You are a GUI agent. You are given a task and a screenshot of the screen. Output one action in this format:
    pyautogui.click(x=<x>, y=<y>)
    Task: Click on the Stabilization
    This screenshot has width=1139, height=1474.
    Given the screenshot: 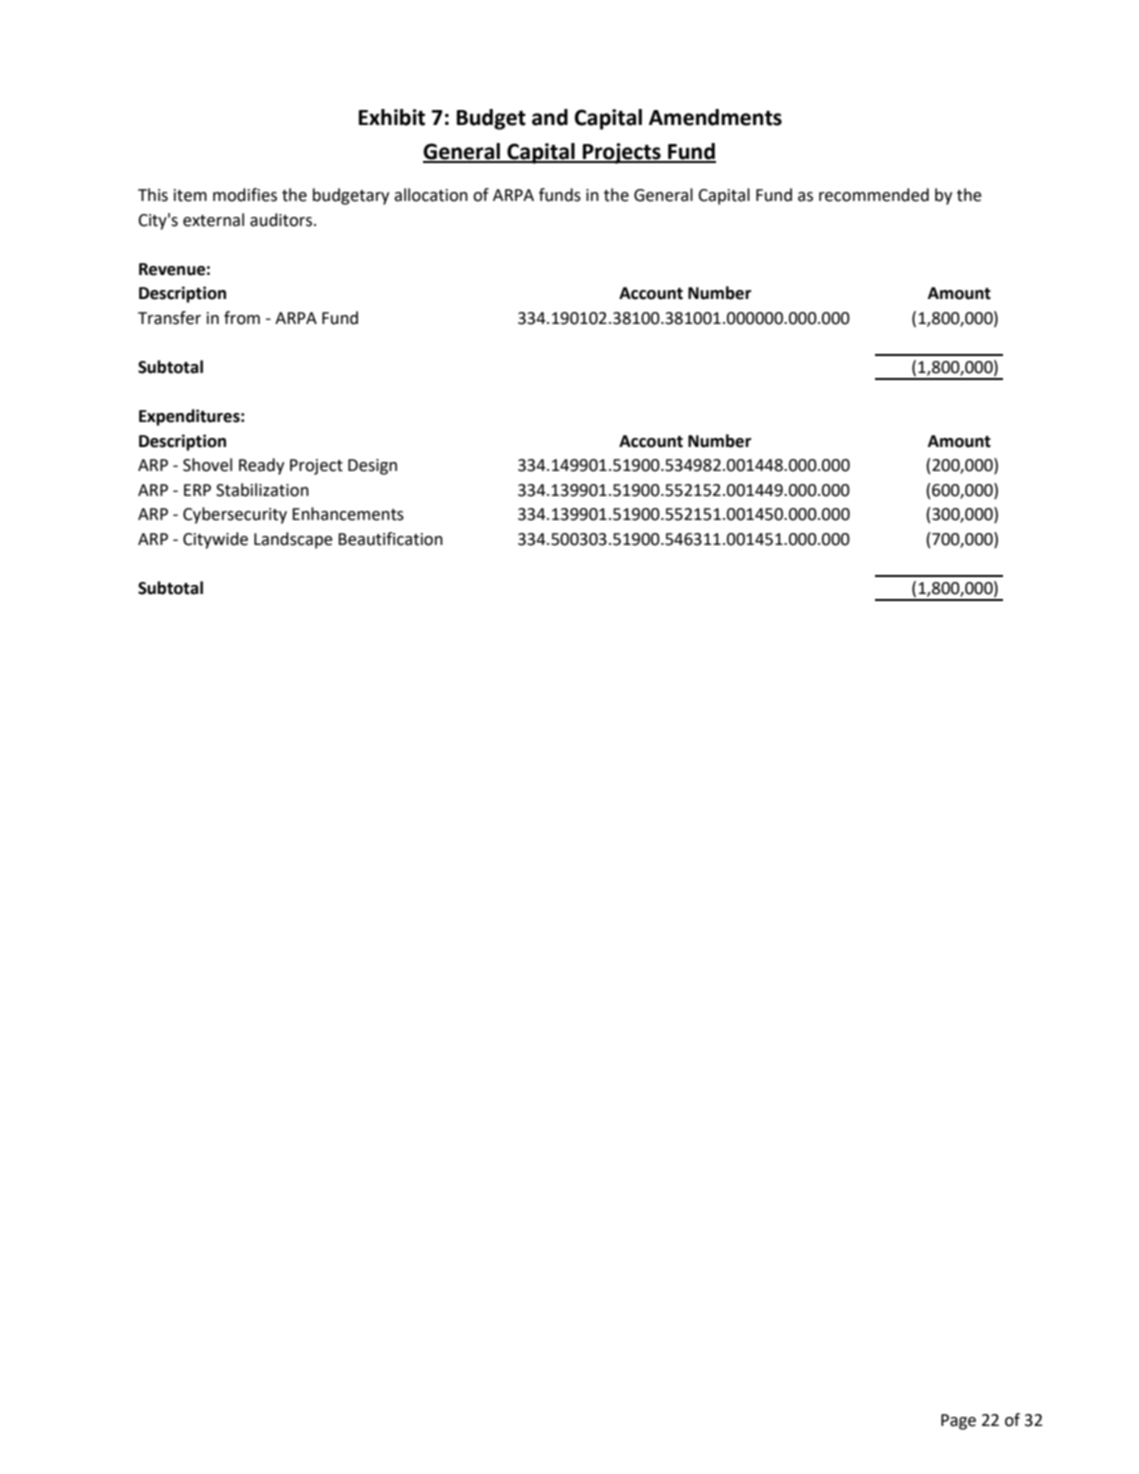 What is the action you would take?
    pyautogui.click(x=262, y=490)
